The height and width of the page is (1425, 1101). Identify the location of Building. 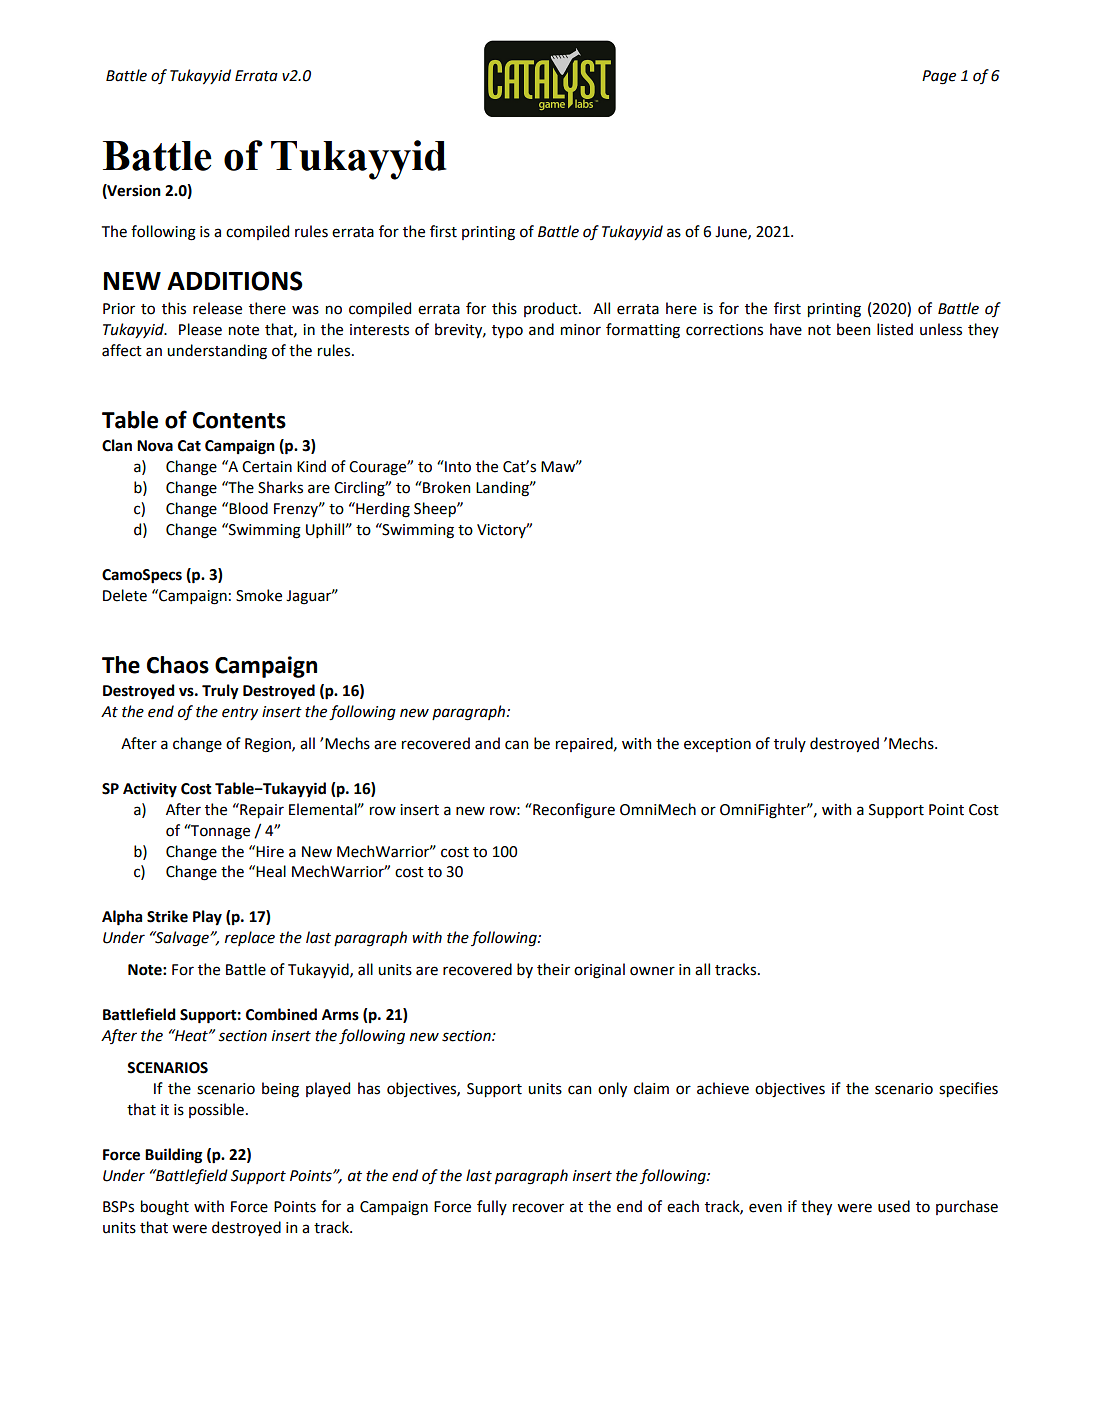
(173, 1156).
